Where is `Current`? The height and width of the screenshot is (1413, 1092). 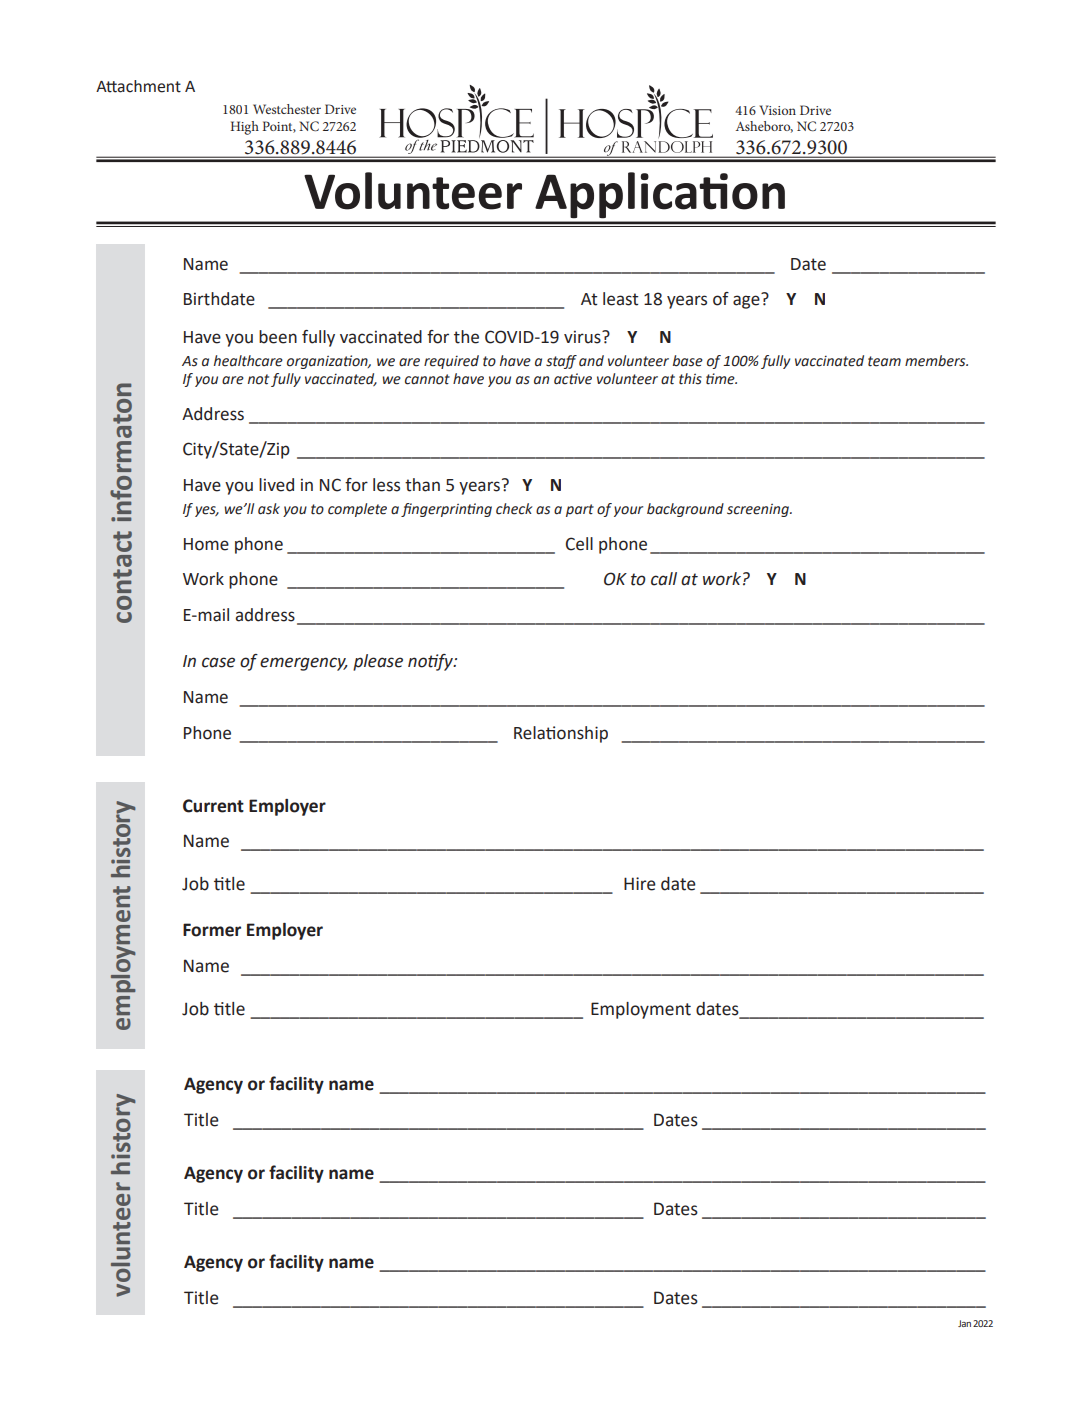 Current is located at coordinates (213, 806).
